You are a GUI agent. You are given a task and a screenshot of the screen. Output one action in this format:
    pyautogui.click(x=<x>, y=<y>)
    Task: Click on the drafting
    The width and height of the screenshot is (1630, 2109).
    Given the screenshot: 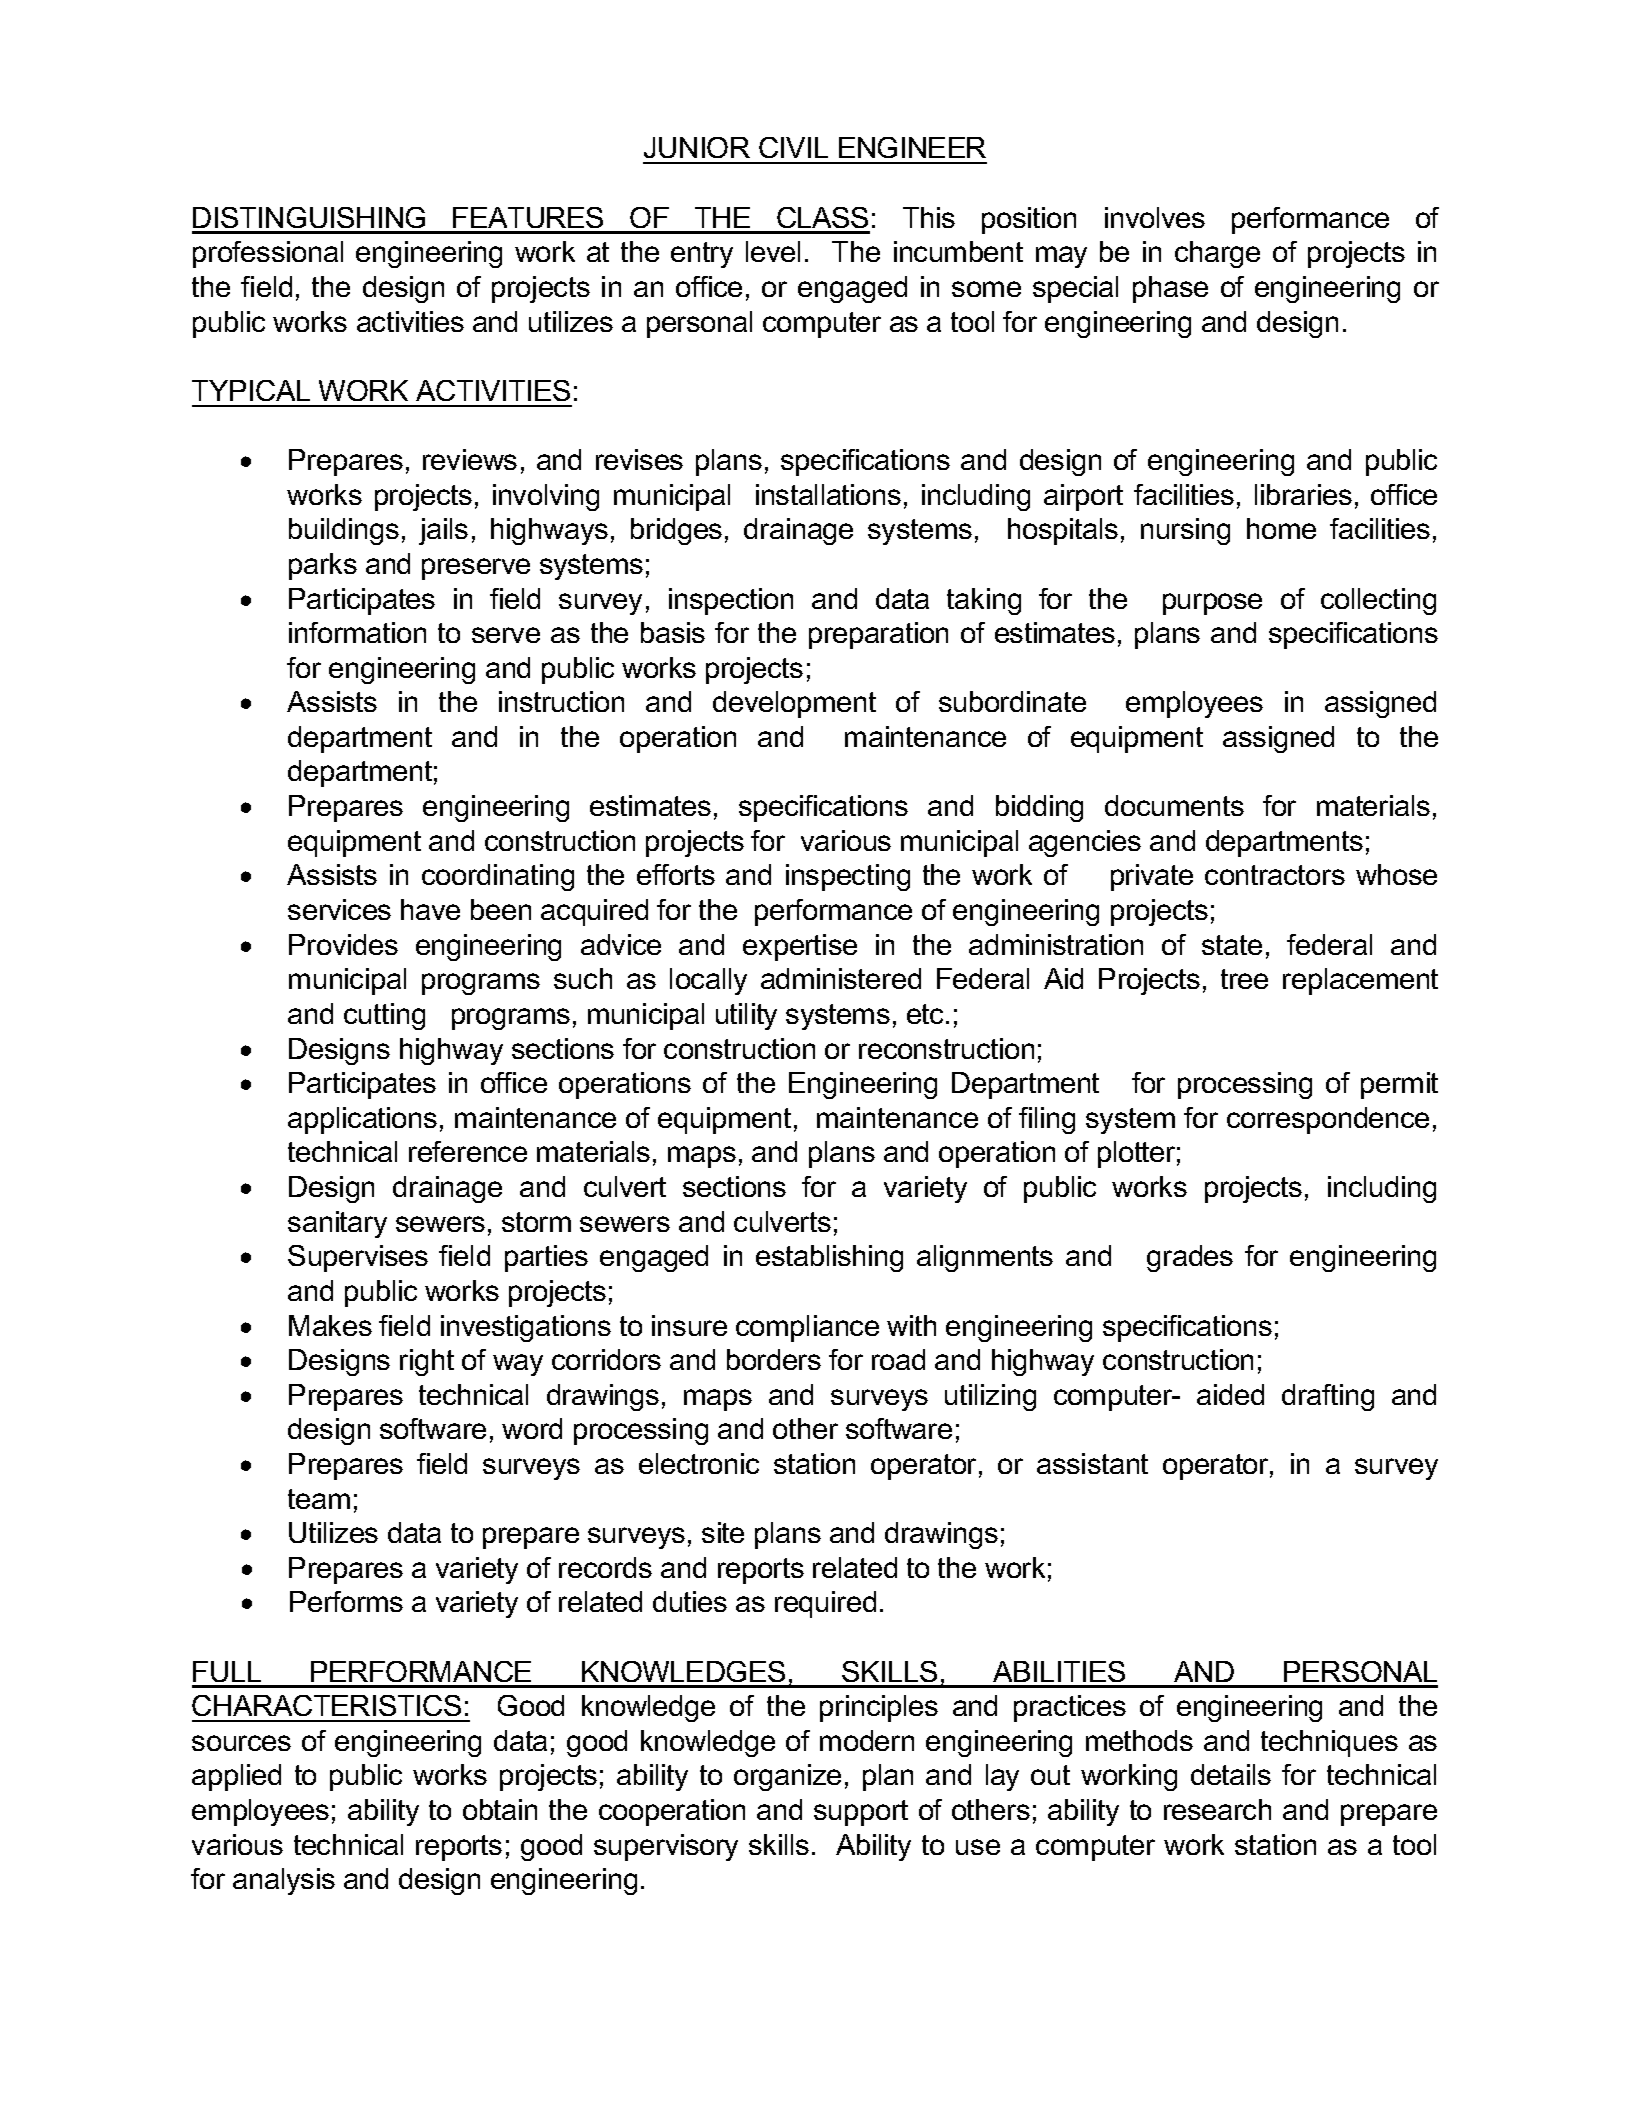 What is the action you would take?
    pyautogui.click(x=1328, y=1397)
